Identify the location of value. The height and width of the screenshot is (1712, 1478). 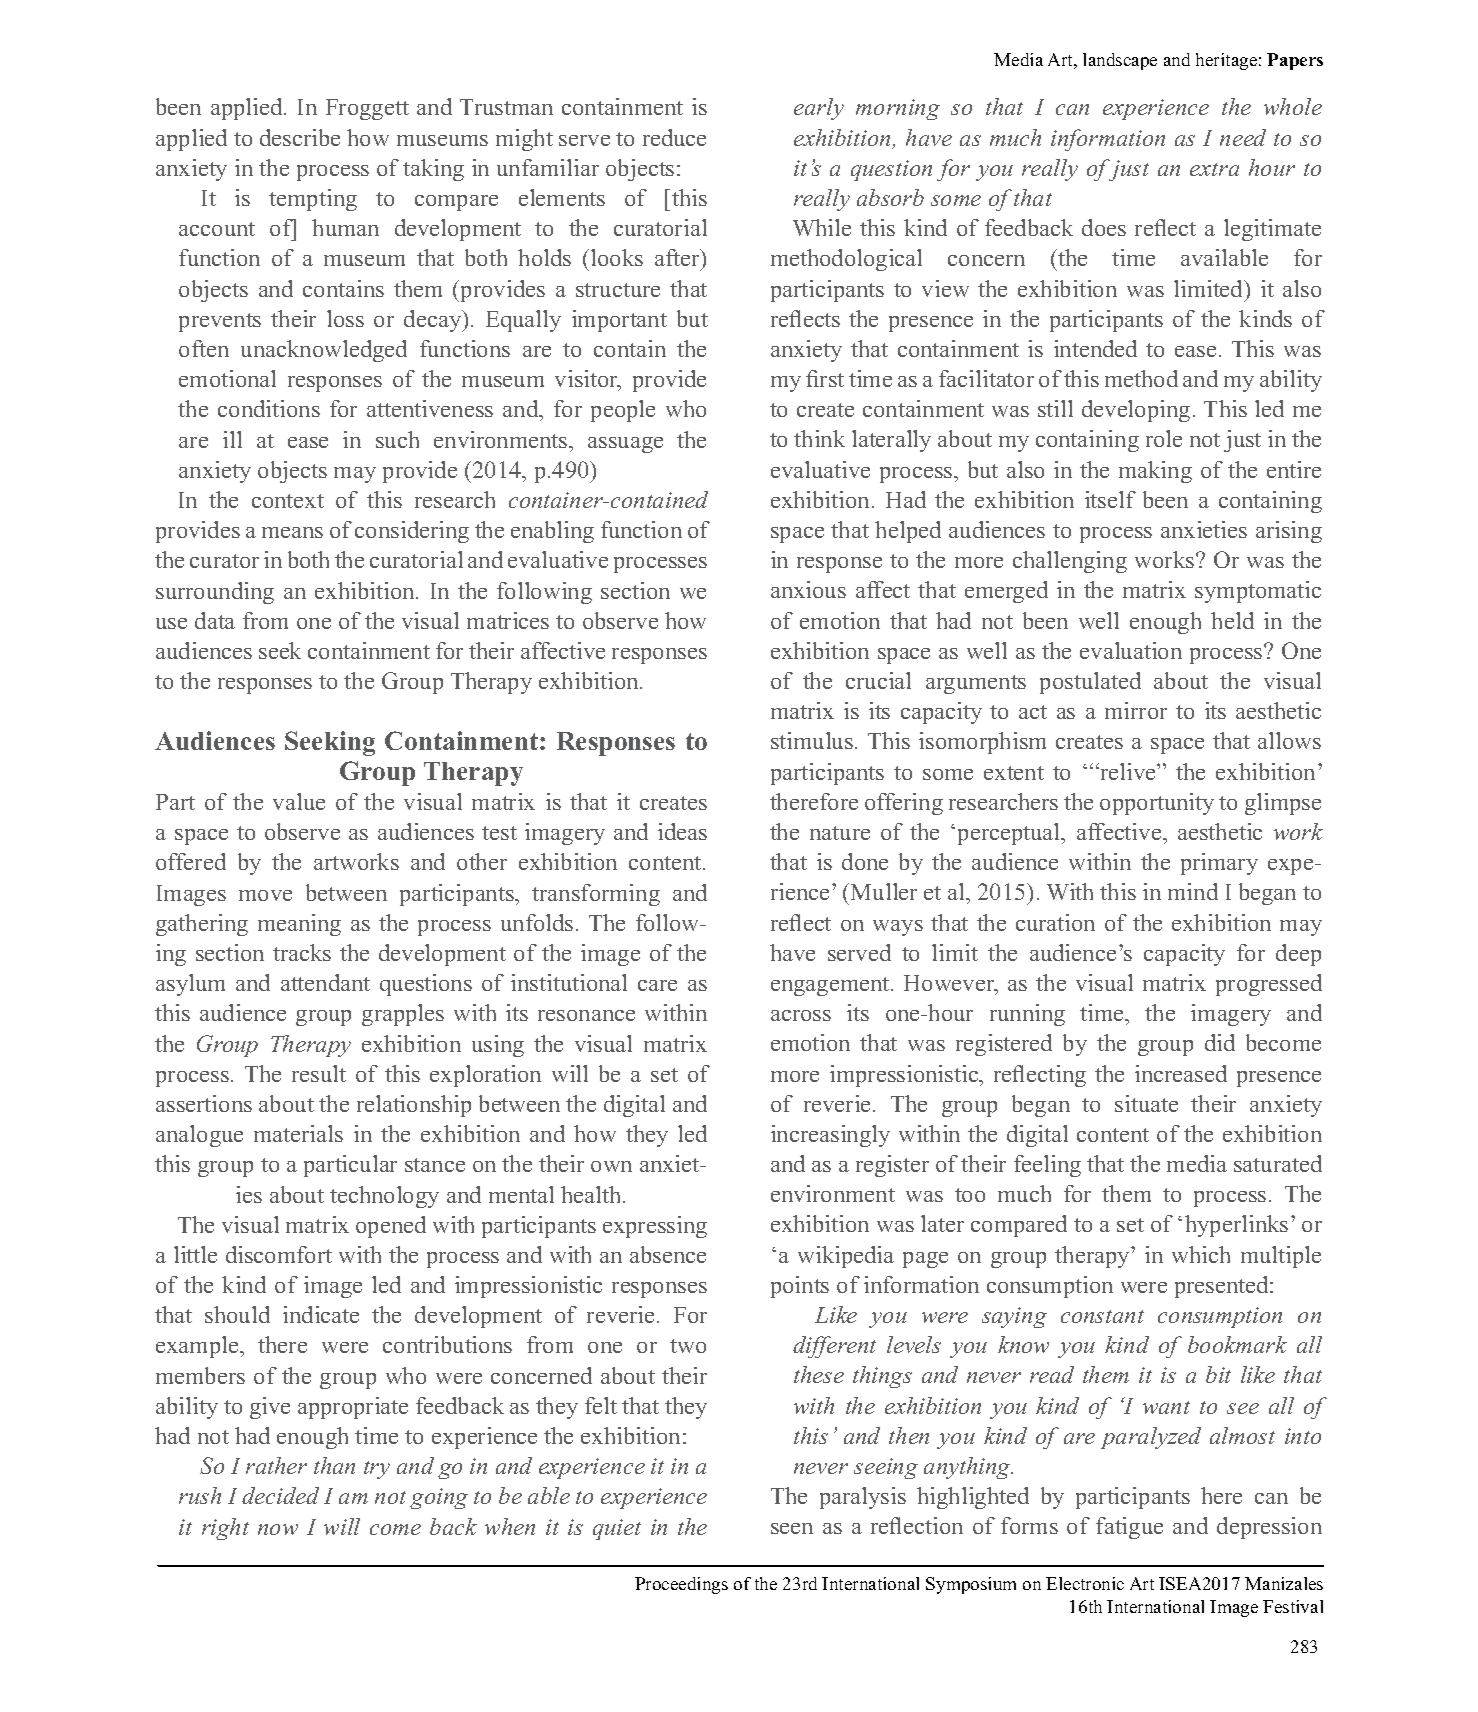
(299, 801).
